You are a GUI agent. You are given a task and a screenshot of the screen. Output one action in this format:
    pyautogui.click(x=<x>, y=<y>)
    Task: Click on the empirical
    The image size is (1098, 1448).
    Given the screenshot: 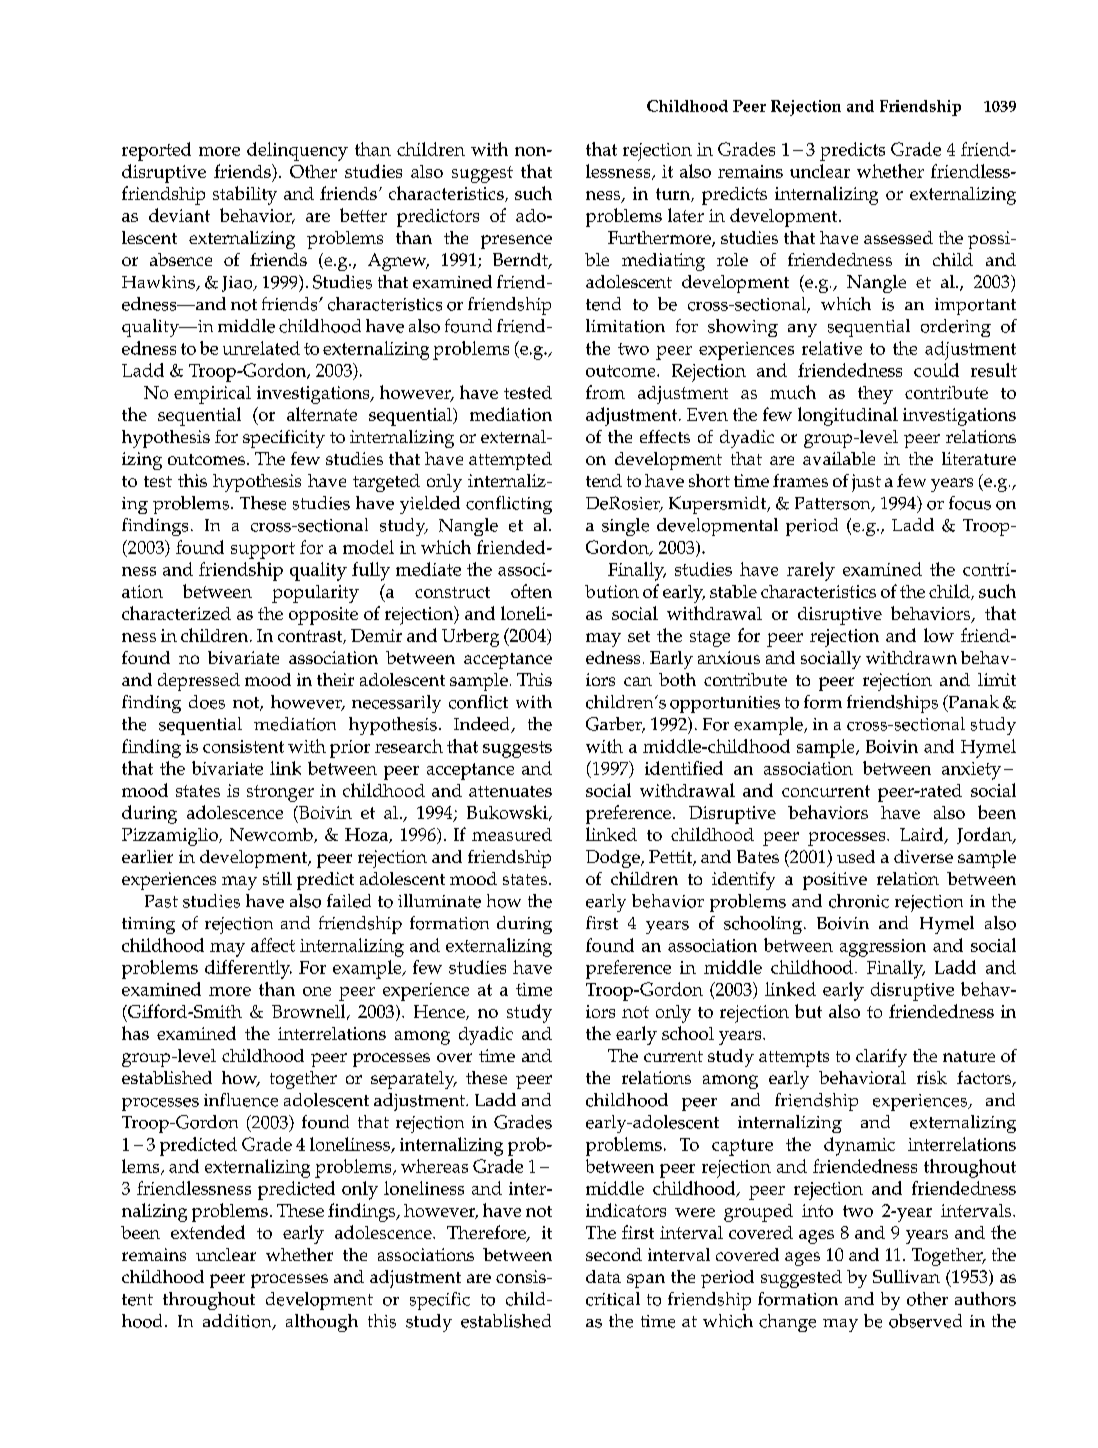 What is the action you would take?
    pyautogui.click(x=212, y=395)
